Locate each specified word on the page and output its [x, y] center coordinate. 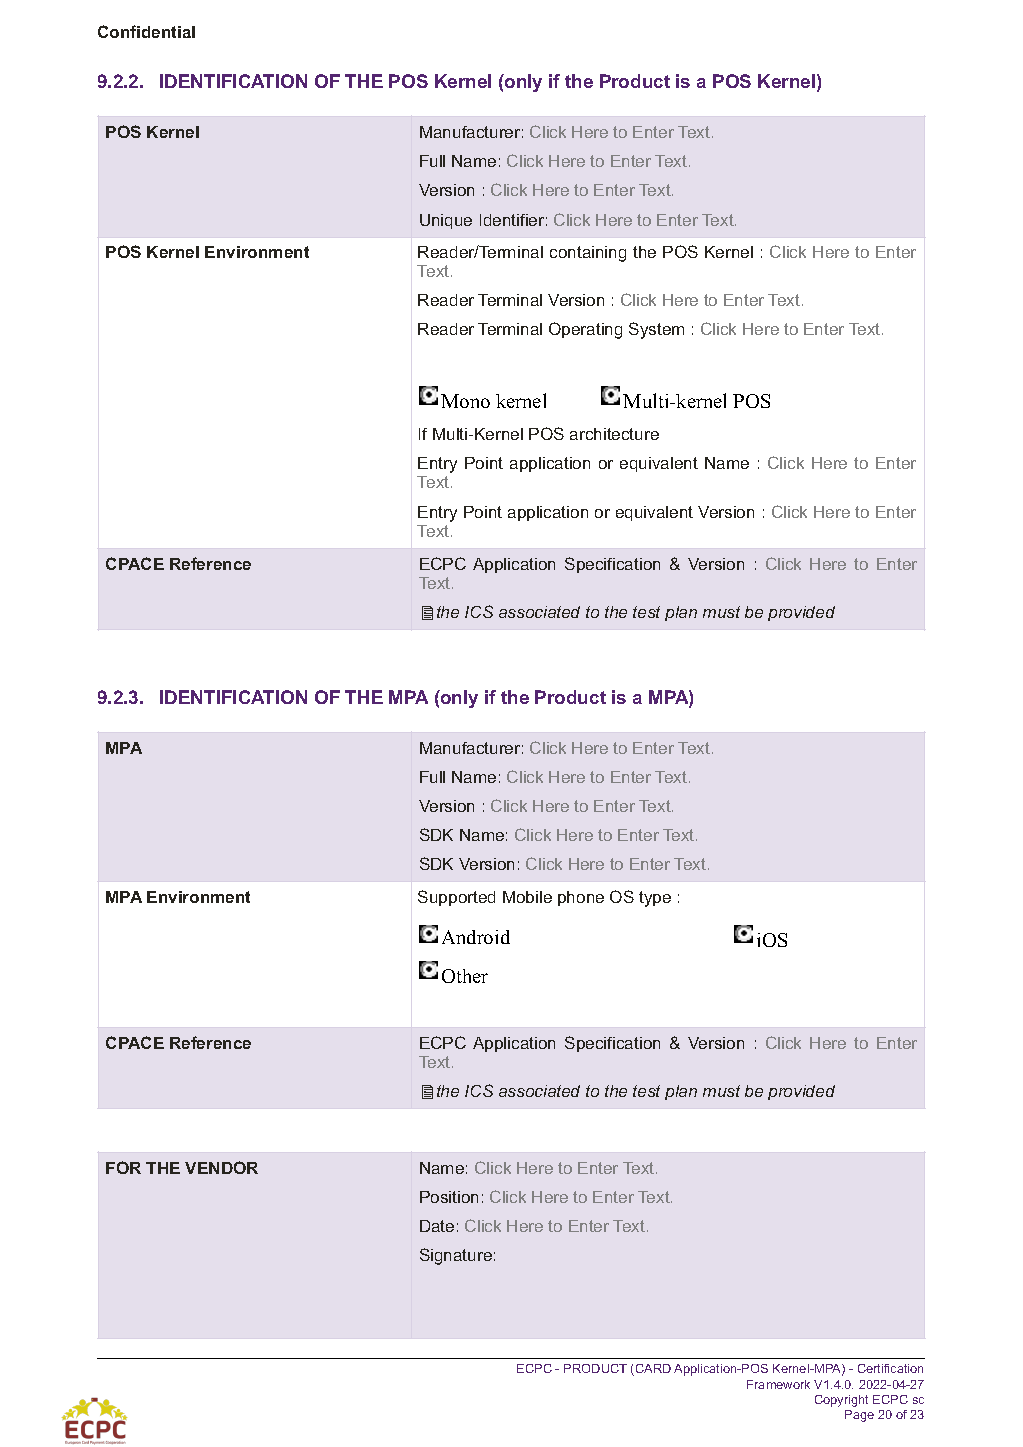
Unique [446, 221]
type [655, 899]
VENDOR [221, 1167]
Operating [585, 330]
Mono [465, 401]
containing [588, 254]
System [656, 330]
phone [581, 898]
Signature [456, 1256]
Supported [456, 898]
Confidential [146, 31]
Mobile [527, 897]
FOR [123, 1167]
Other [465, 976]
